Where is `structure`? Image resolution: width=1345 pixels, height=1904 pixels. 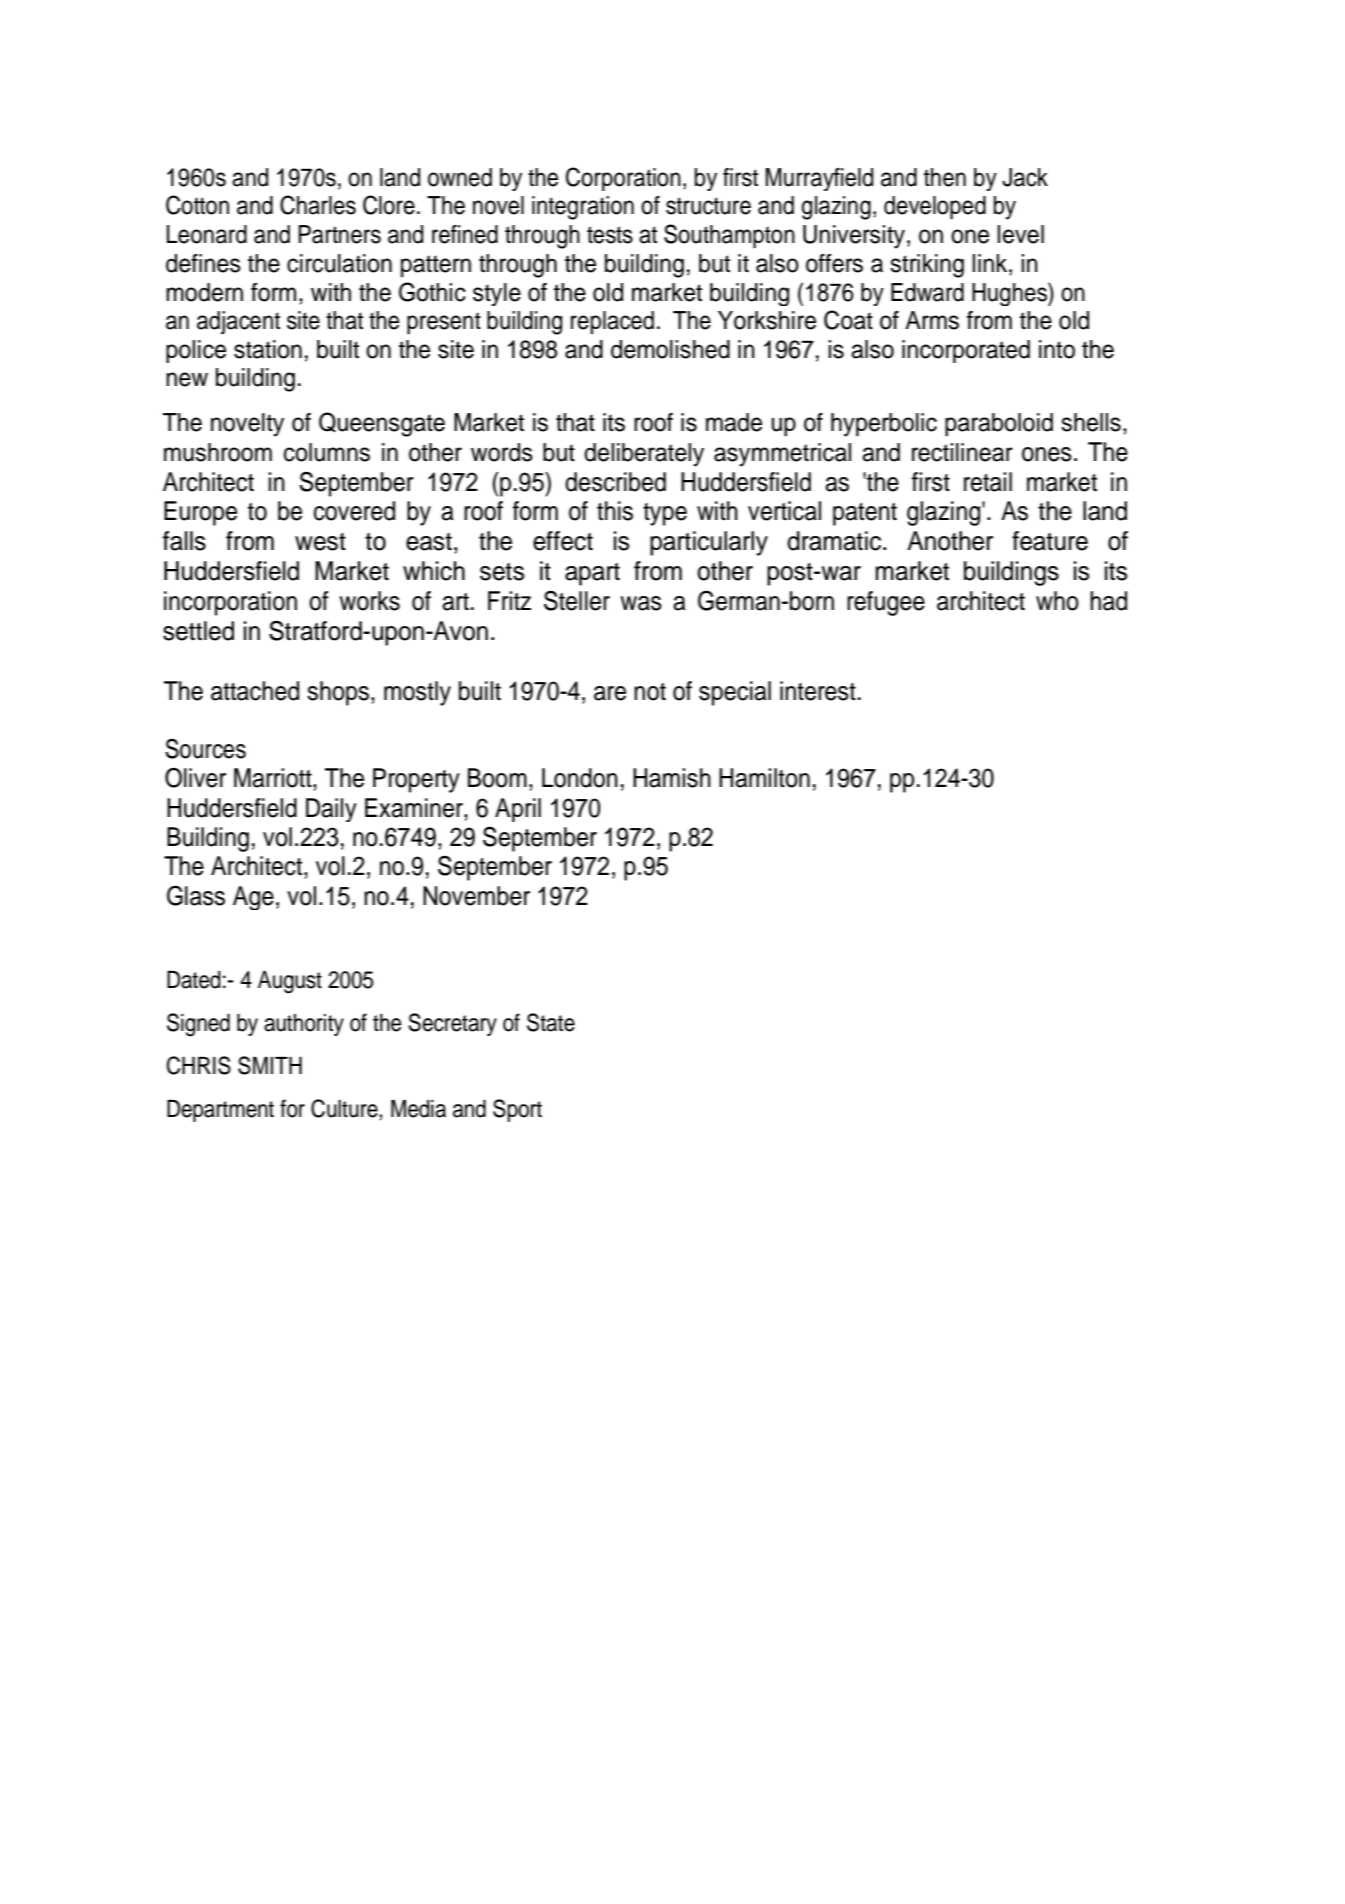
structure is located at coordinates (708, 206).
